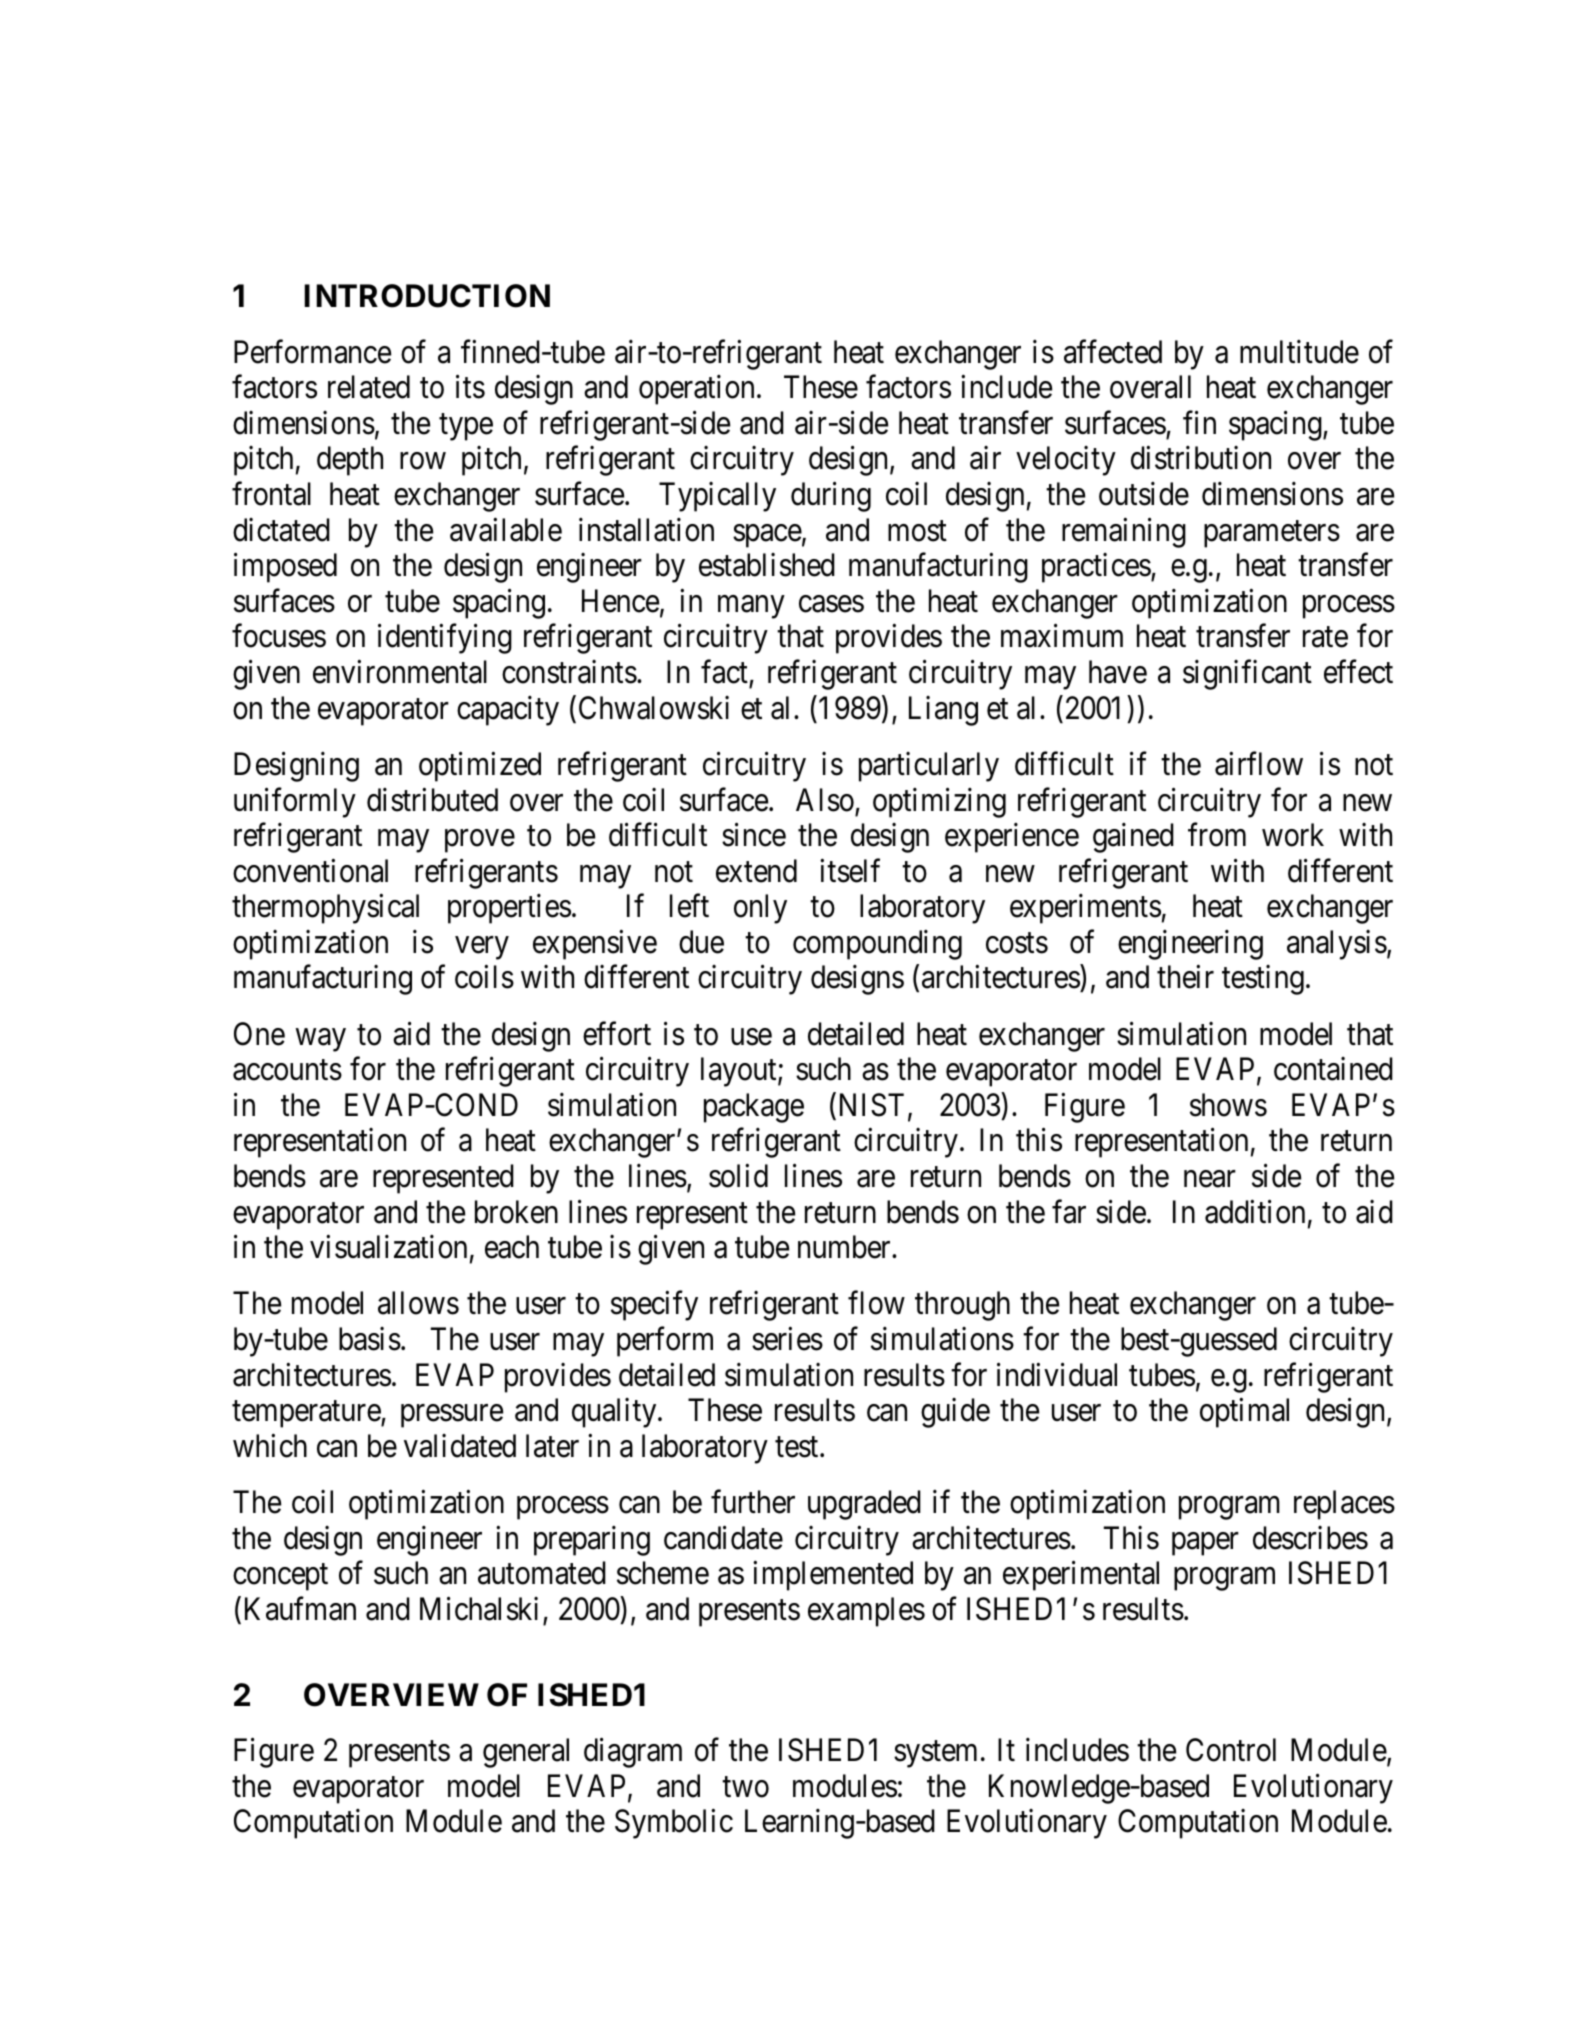  What do you see at coordinates (1113, 352) in the image?
I see `affected` at bounding box center [1113, 352].
